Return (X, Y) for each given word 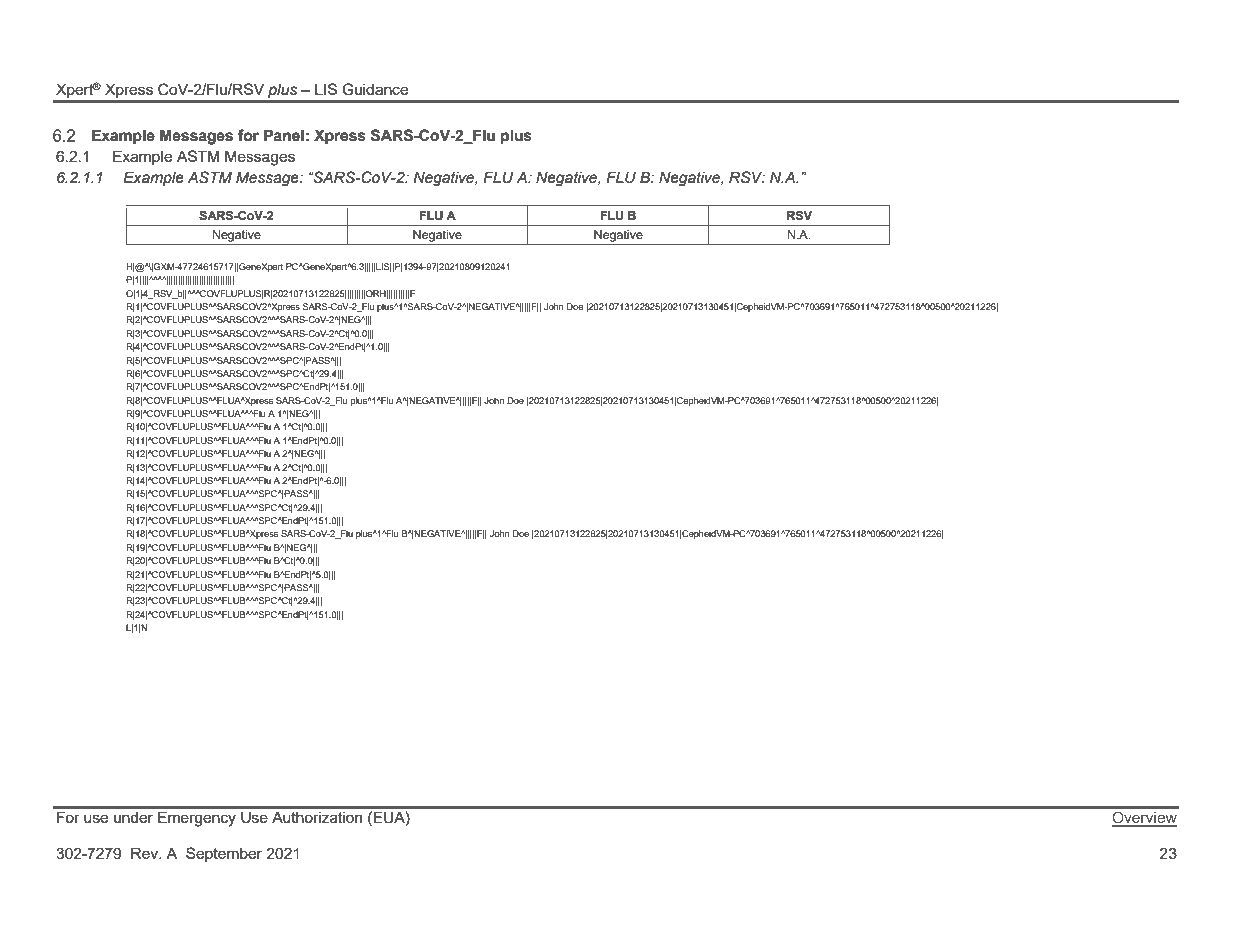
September (224, 854)
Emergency (197, 819)
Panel (284, 135)
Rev (145, 853)
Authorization (317, 817)
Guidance (375, 89)
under (133, 817)
